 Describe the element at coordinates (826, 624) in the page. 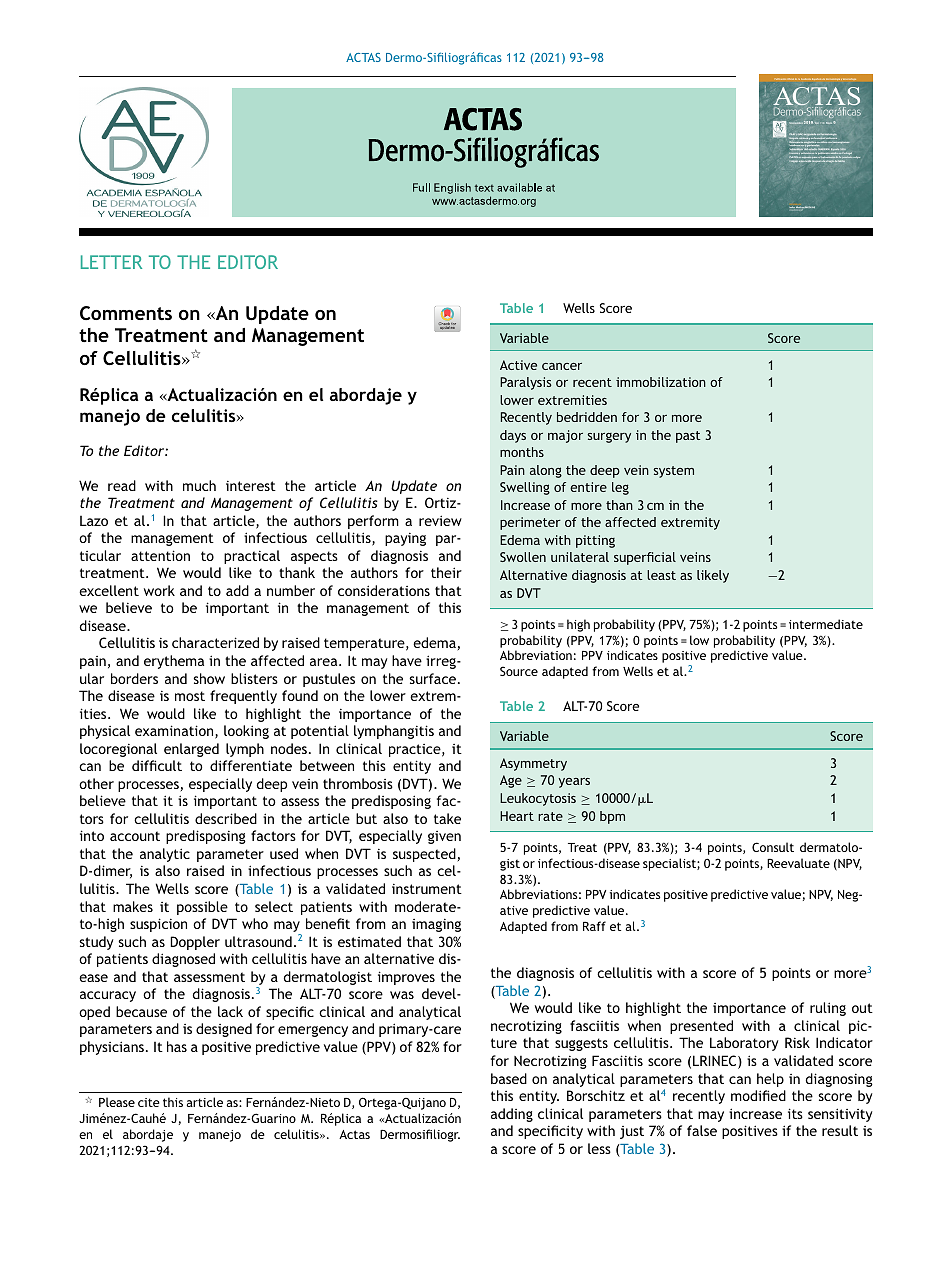

I see `intermediate` at that location.
